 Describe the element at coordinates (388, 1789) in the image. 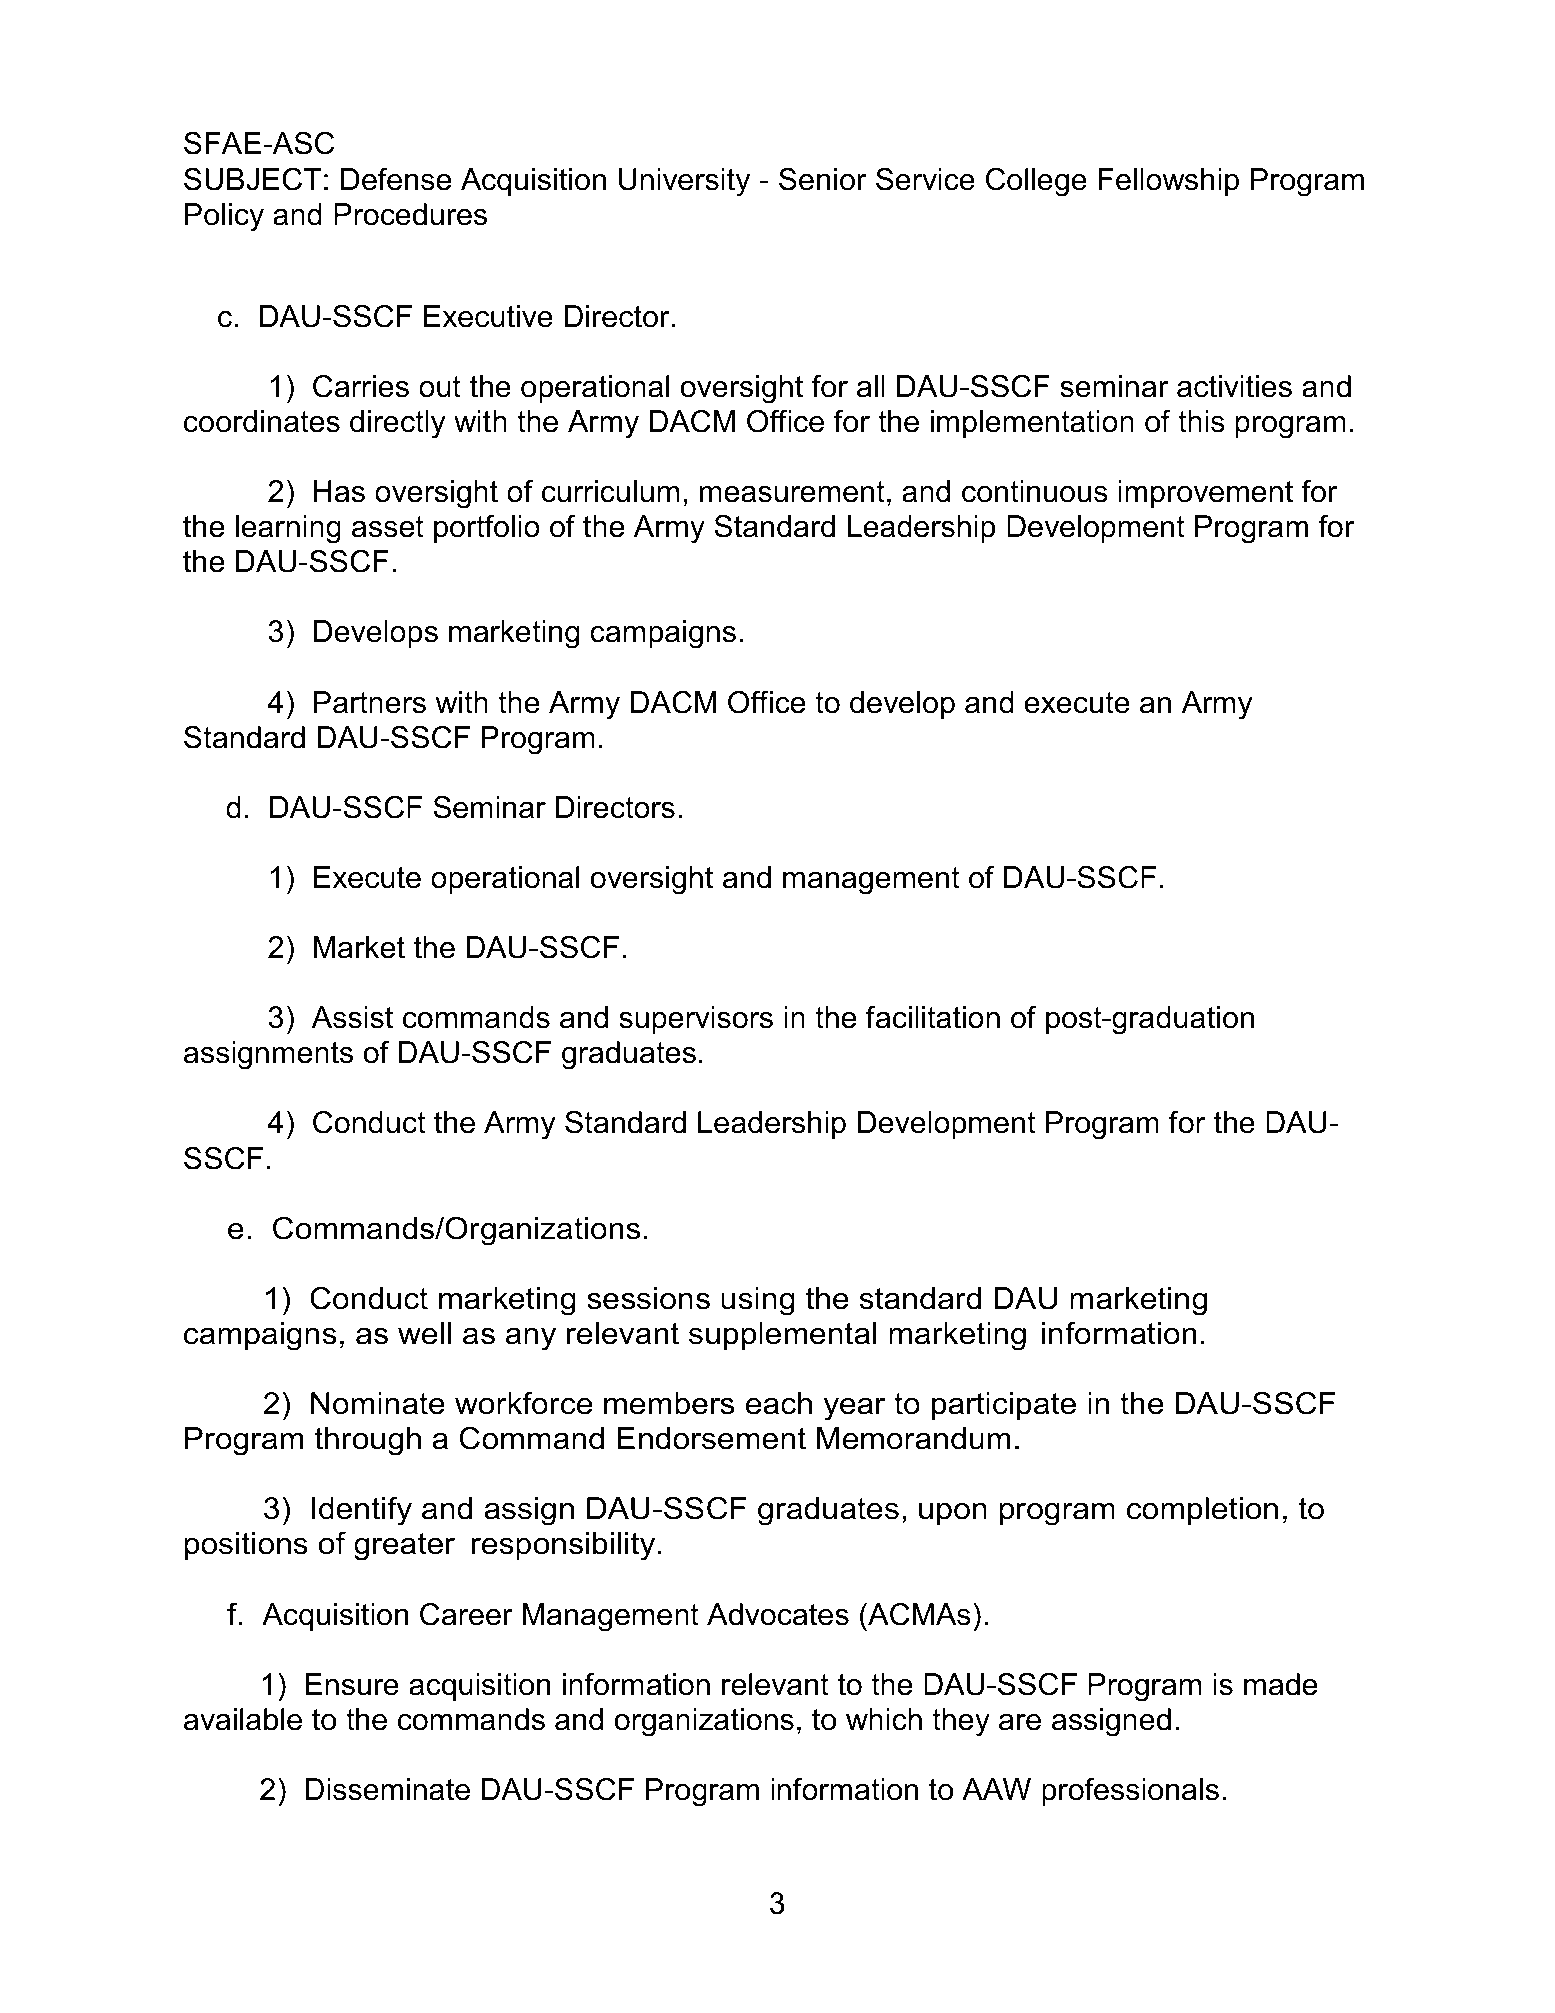

I see `Disseminate` at that location.
